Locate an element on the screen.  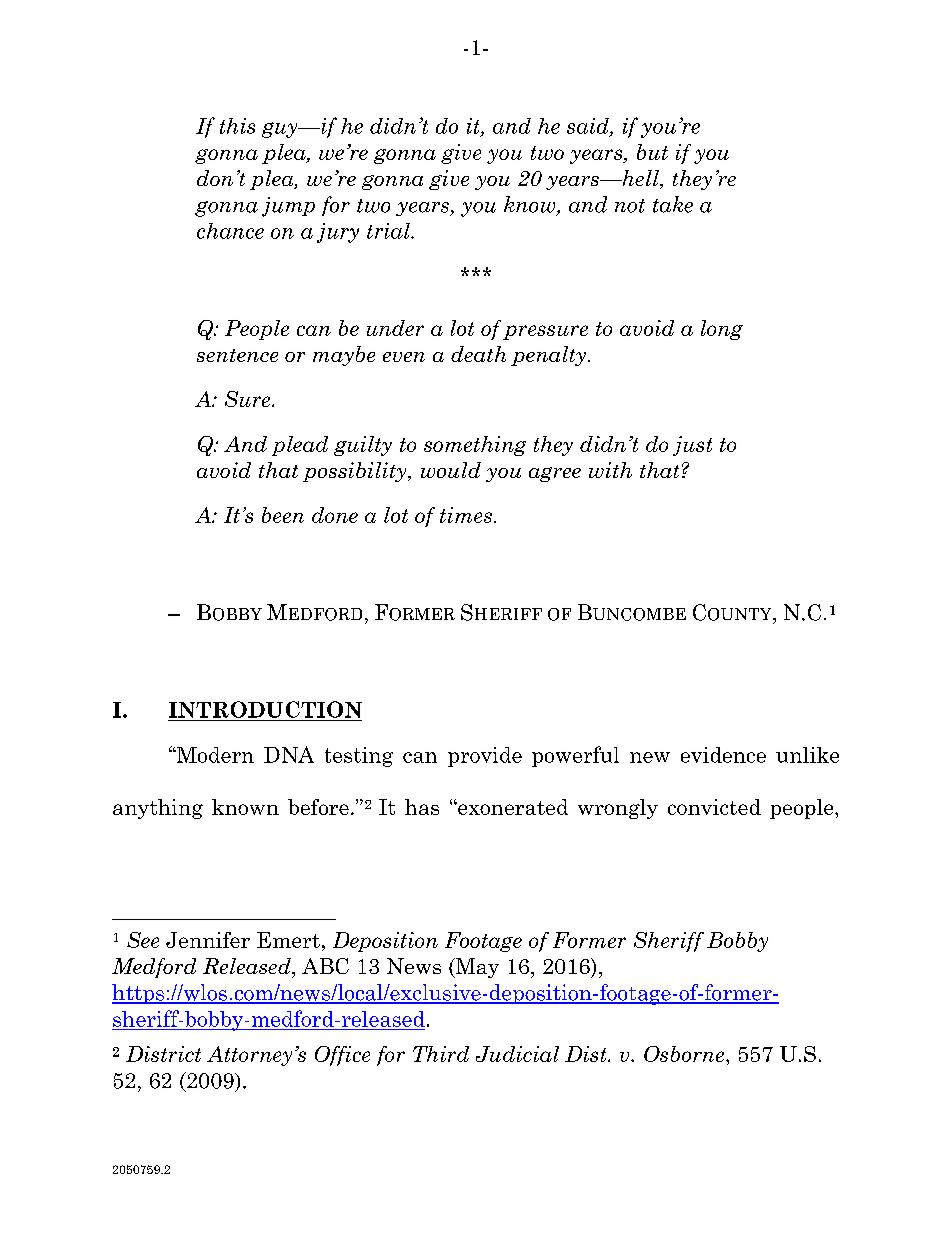
sentence is located at coordinates (237, 355).
